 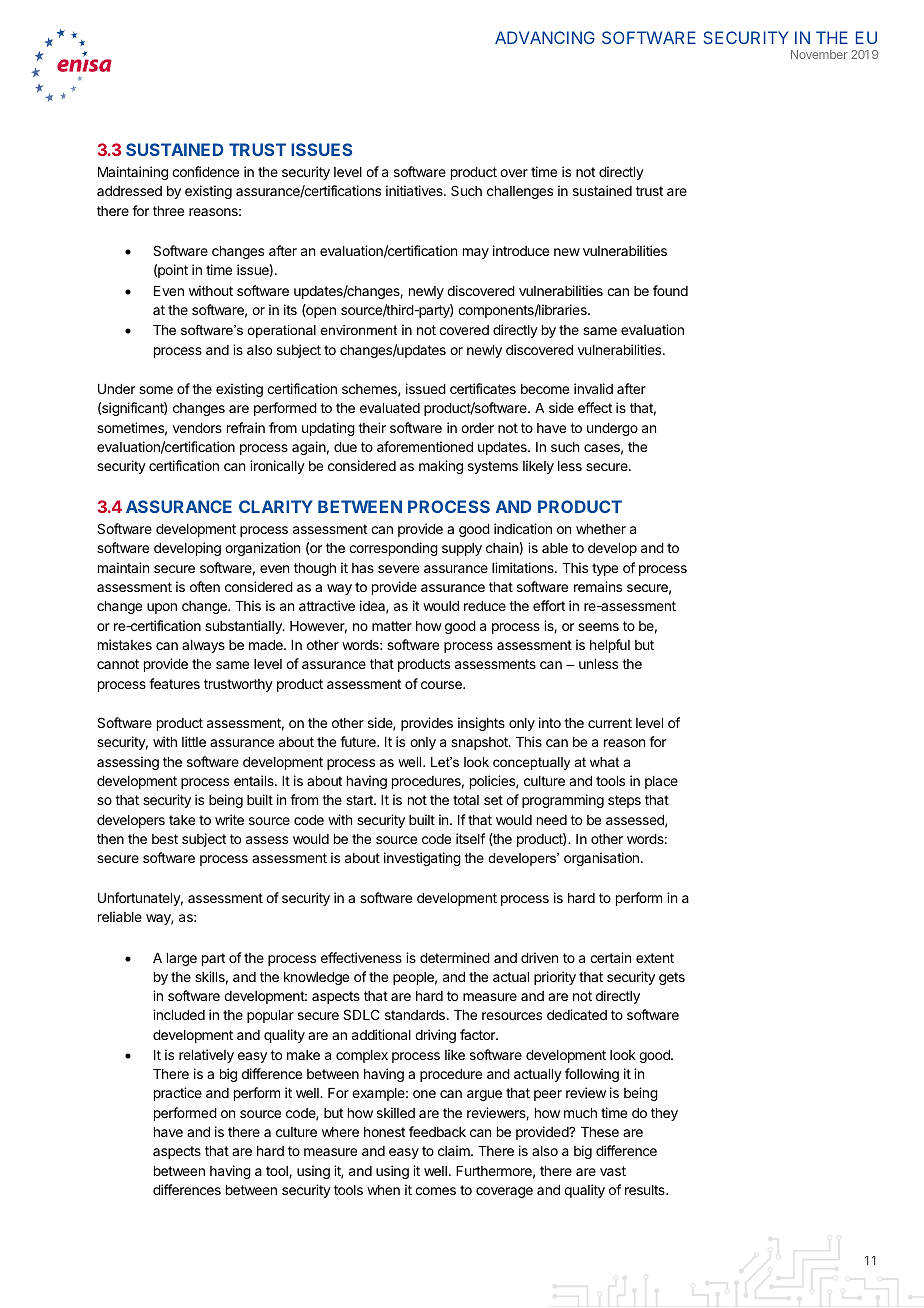 I want to click on claim, so click(x=455, y=1150).
